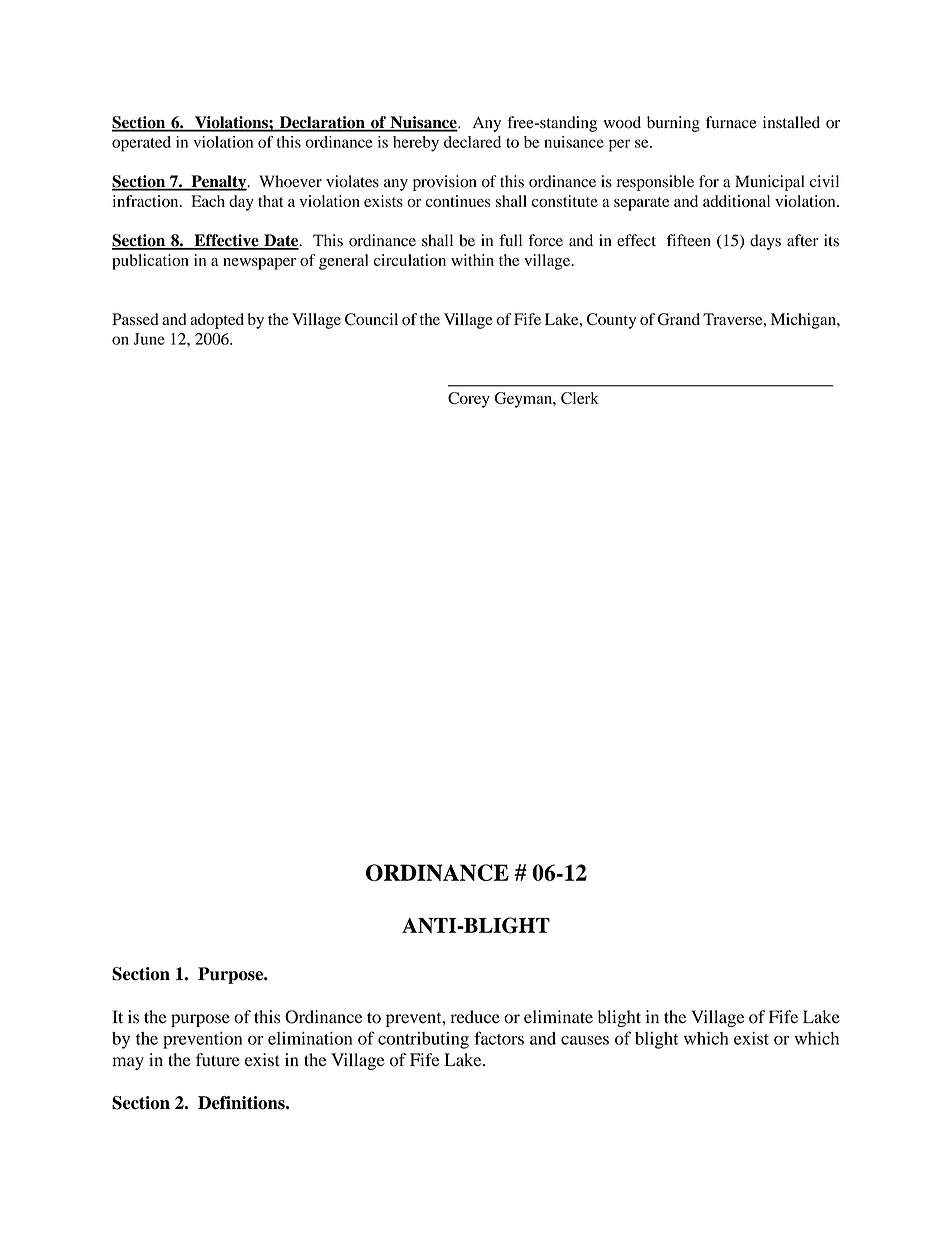  I want to click on June, so click(149, 339).
